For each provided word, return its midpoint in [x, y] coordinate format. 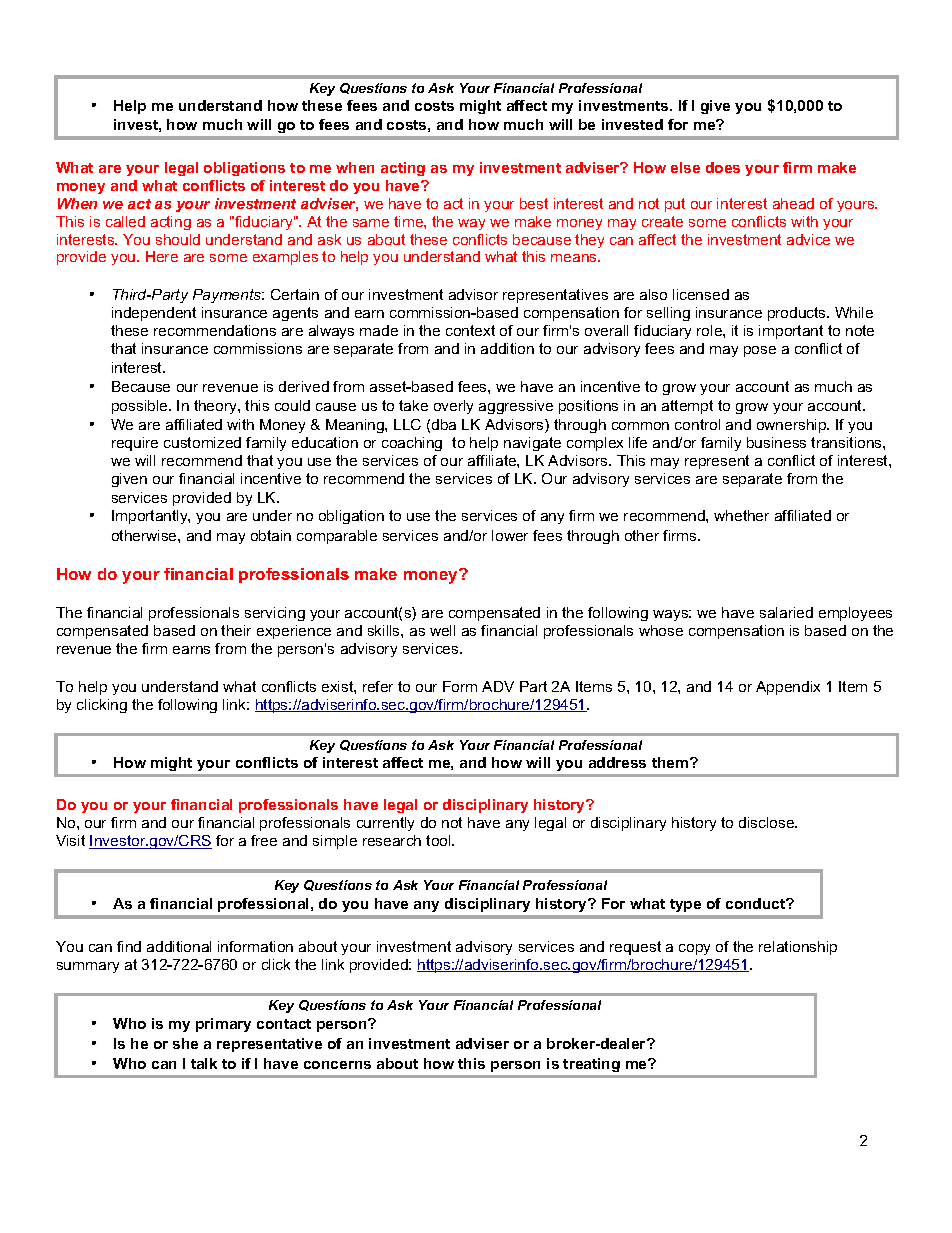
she [185, 1043]
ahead [793, 203]
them [671, 762]
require [135, 444]
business [776, 442]
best [534, 203]
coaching [412, 444]
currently [385, 824]
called [125, 221]
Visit [70, 840]
